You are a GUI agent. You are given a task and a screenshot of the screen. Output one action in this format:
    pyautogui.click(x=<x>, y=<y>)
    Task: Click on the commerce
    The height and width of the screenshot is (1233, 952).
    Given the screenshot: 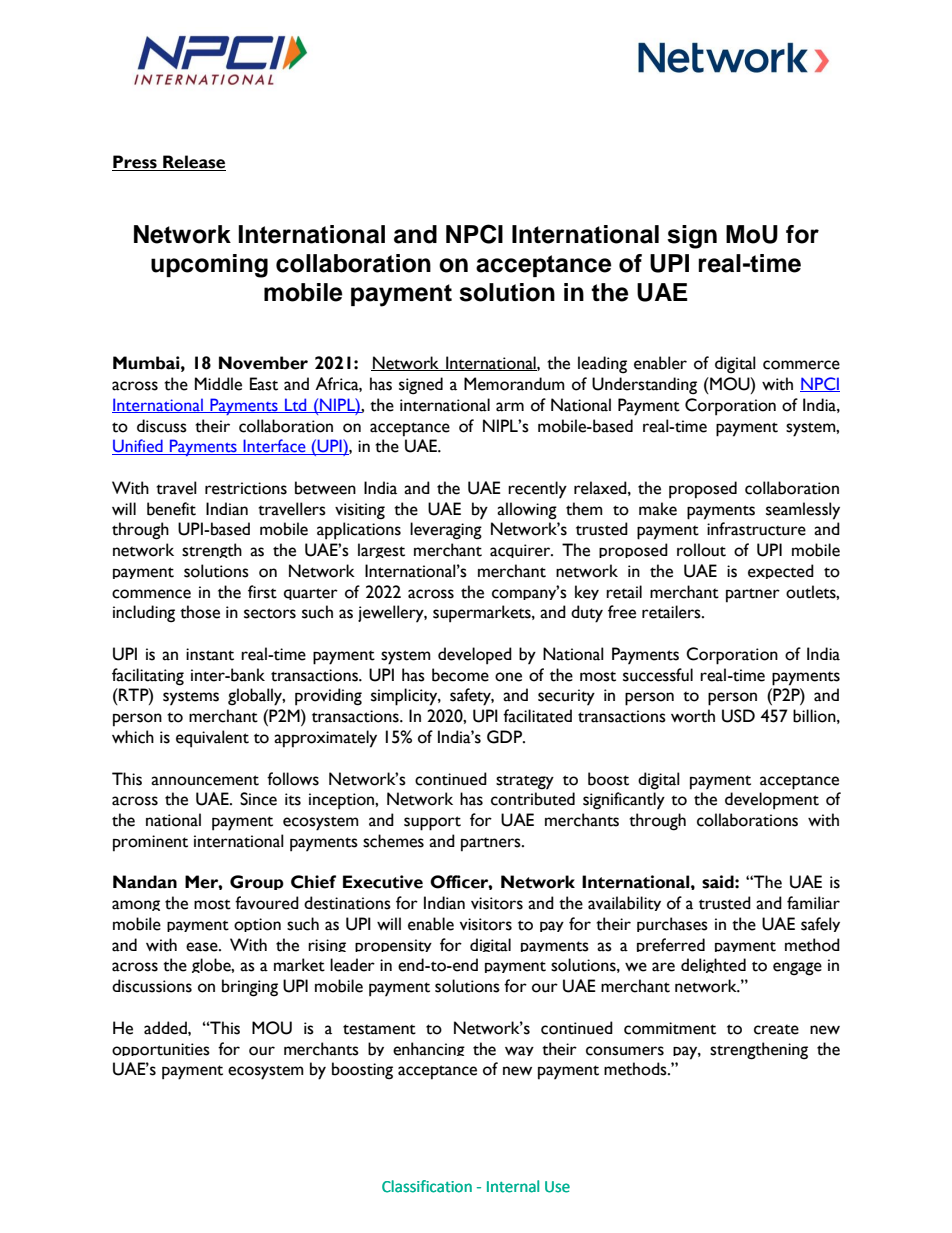 What is the action you would take?
    pyautogui.click(x=801, y=365)
